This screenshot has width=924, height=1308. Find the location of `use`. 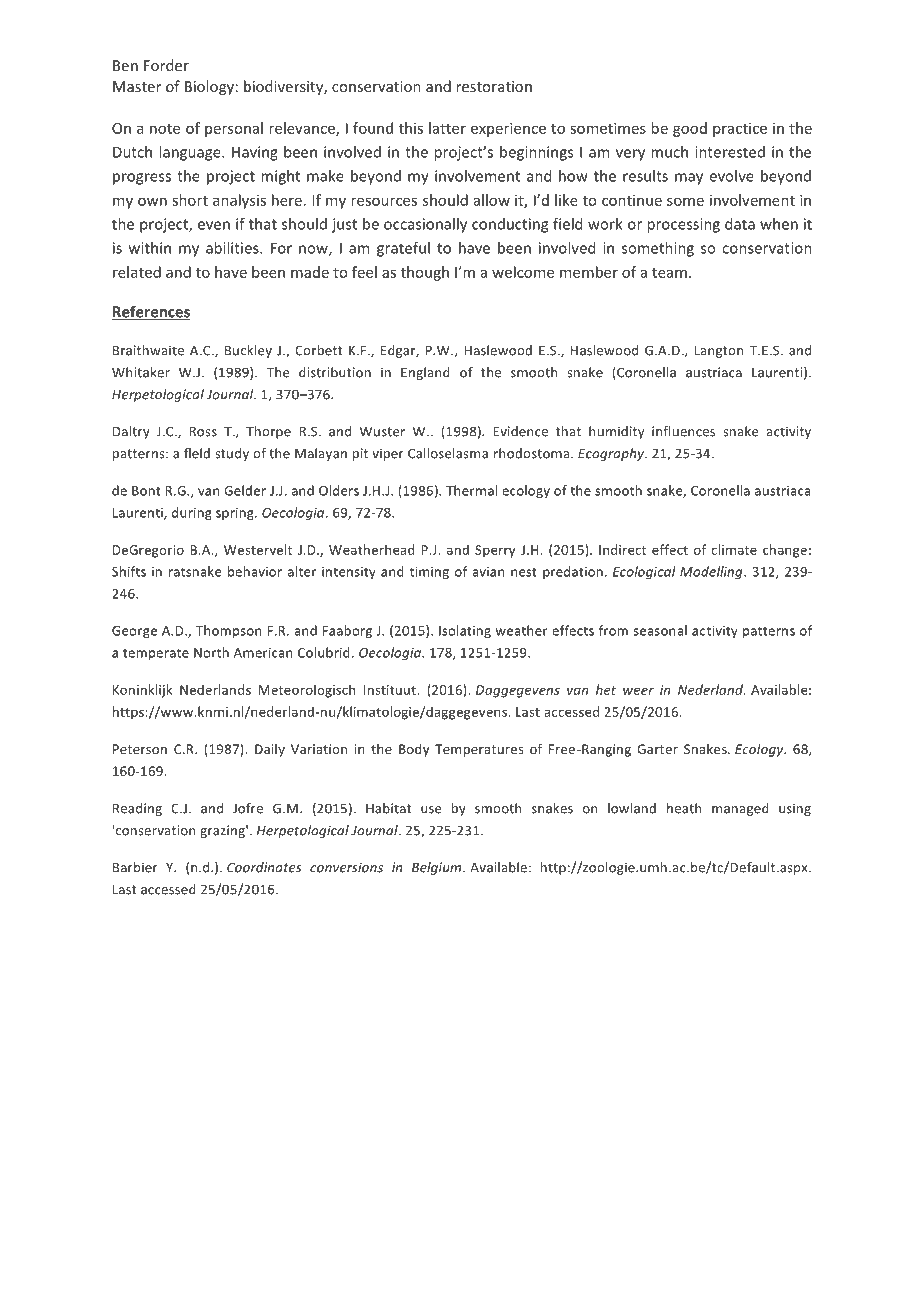

use is located at coordinates (431, 810).
